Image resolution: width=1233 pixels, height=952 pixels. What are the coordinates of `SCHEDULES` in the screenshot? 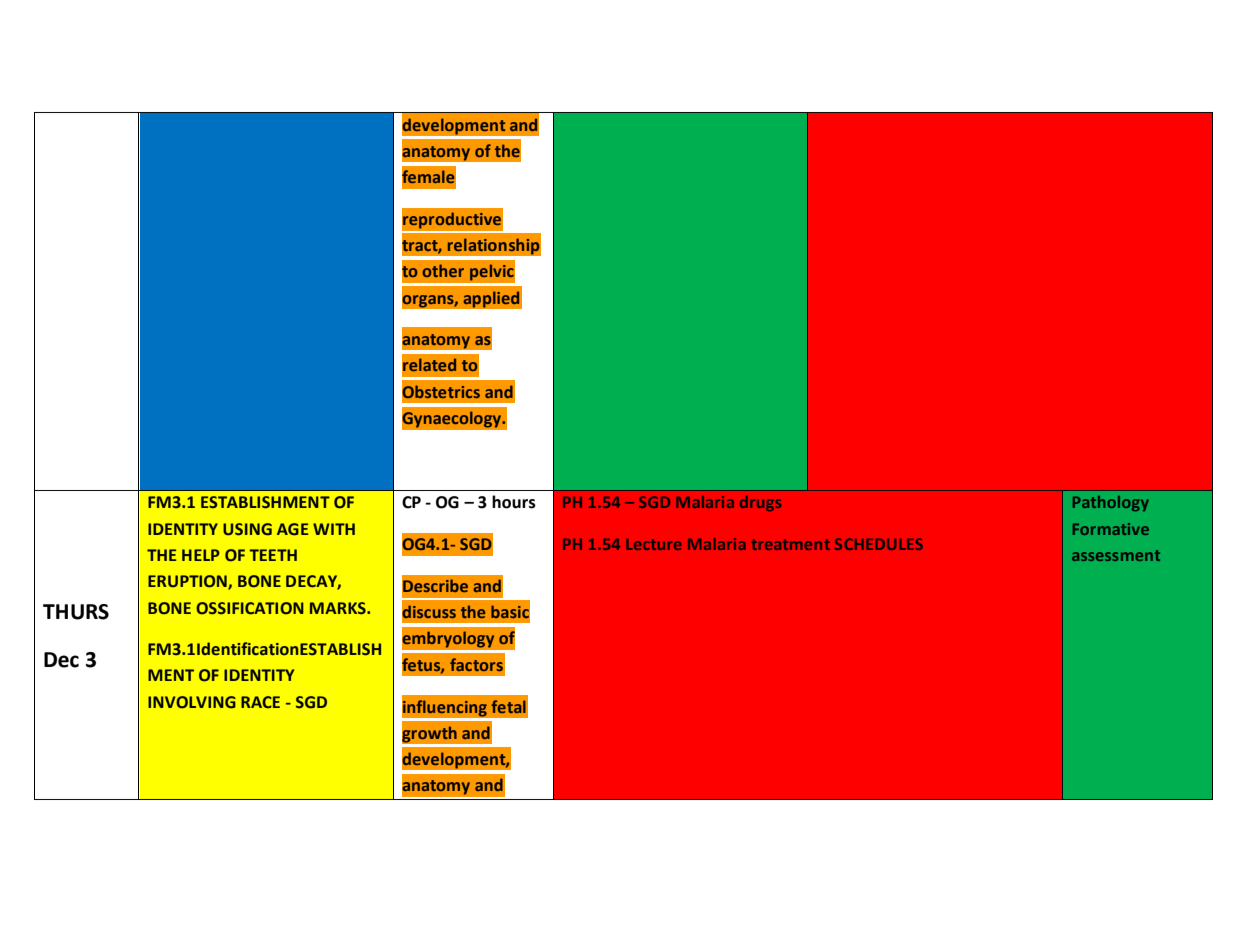 It's located at (879, 544).
